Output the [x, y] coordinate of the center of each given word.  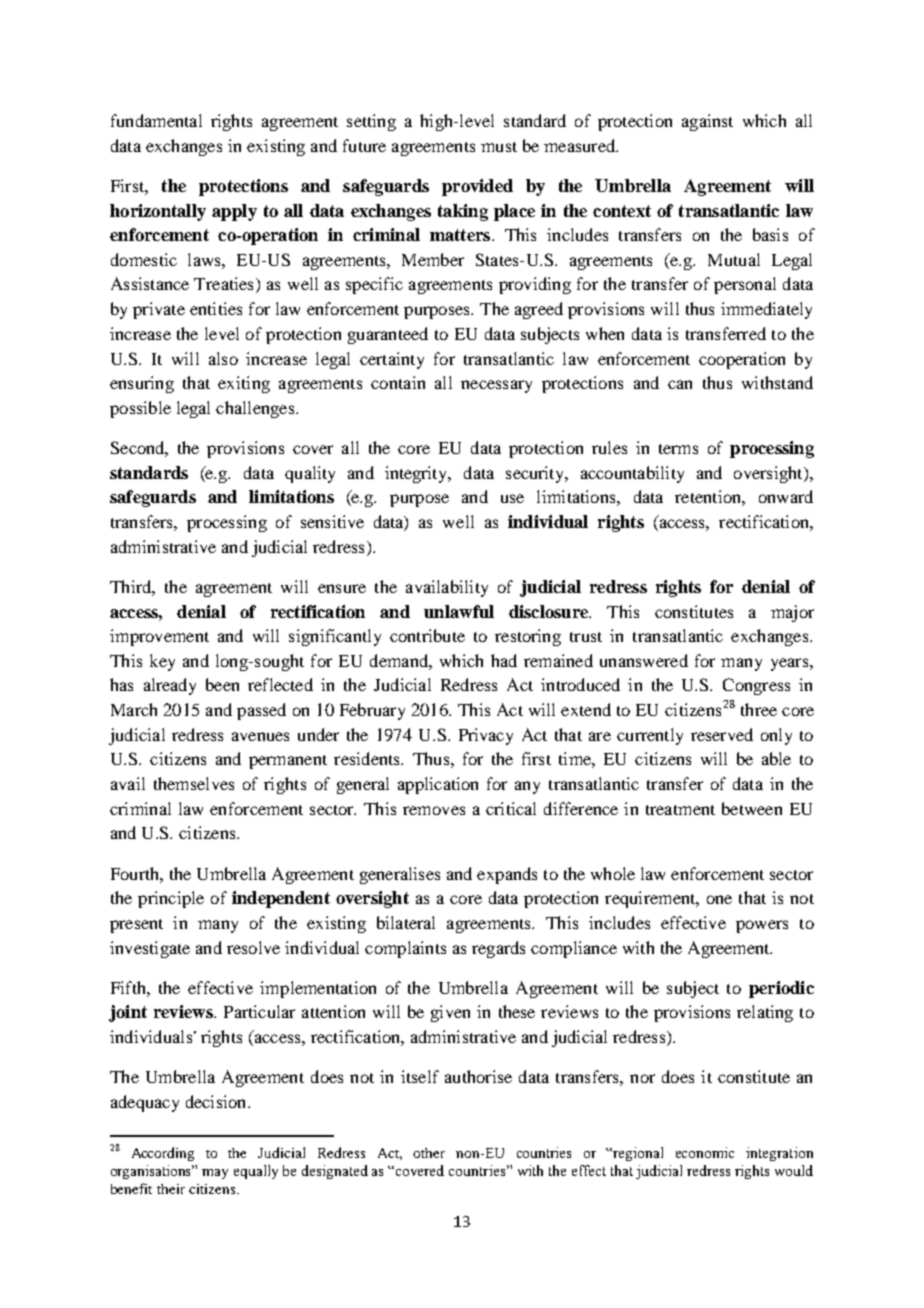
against [707, 122]
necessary [496, 386]
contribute [427, 635]
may [215, 1174]
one [719, 899]
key [162, 662]
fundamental [156, 120]
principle [171, 899]
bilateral [406, 922]
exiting [244, 384]
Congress [756, 686]
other [429, 1153]
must [499, 147]
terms [678, 449]
